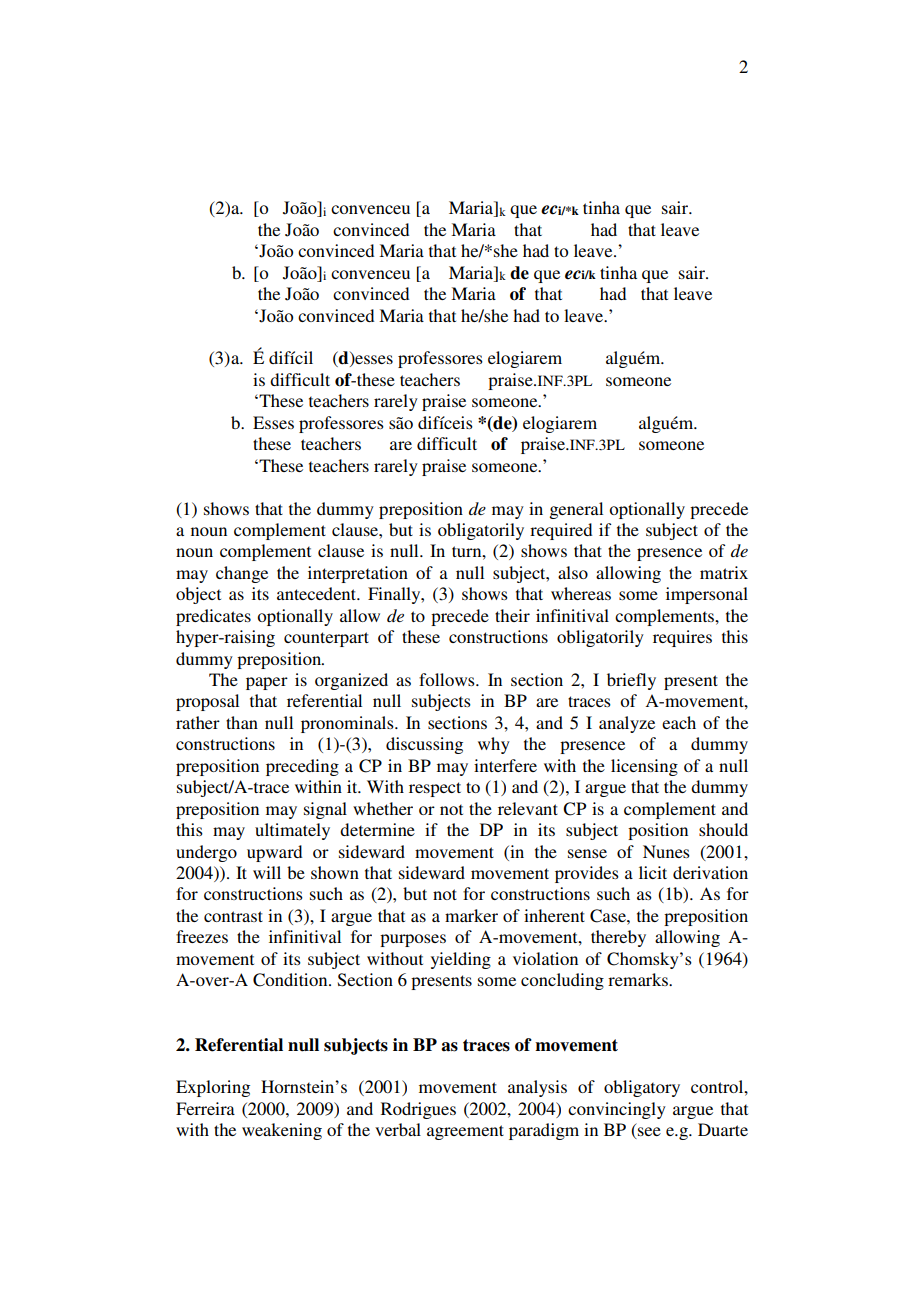 This document has width=924, height=1308. What do you see at coordinates (576, 510) in the document?
I see `general` at bounding box center [576, 510].
